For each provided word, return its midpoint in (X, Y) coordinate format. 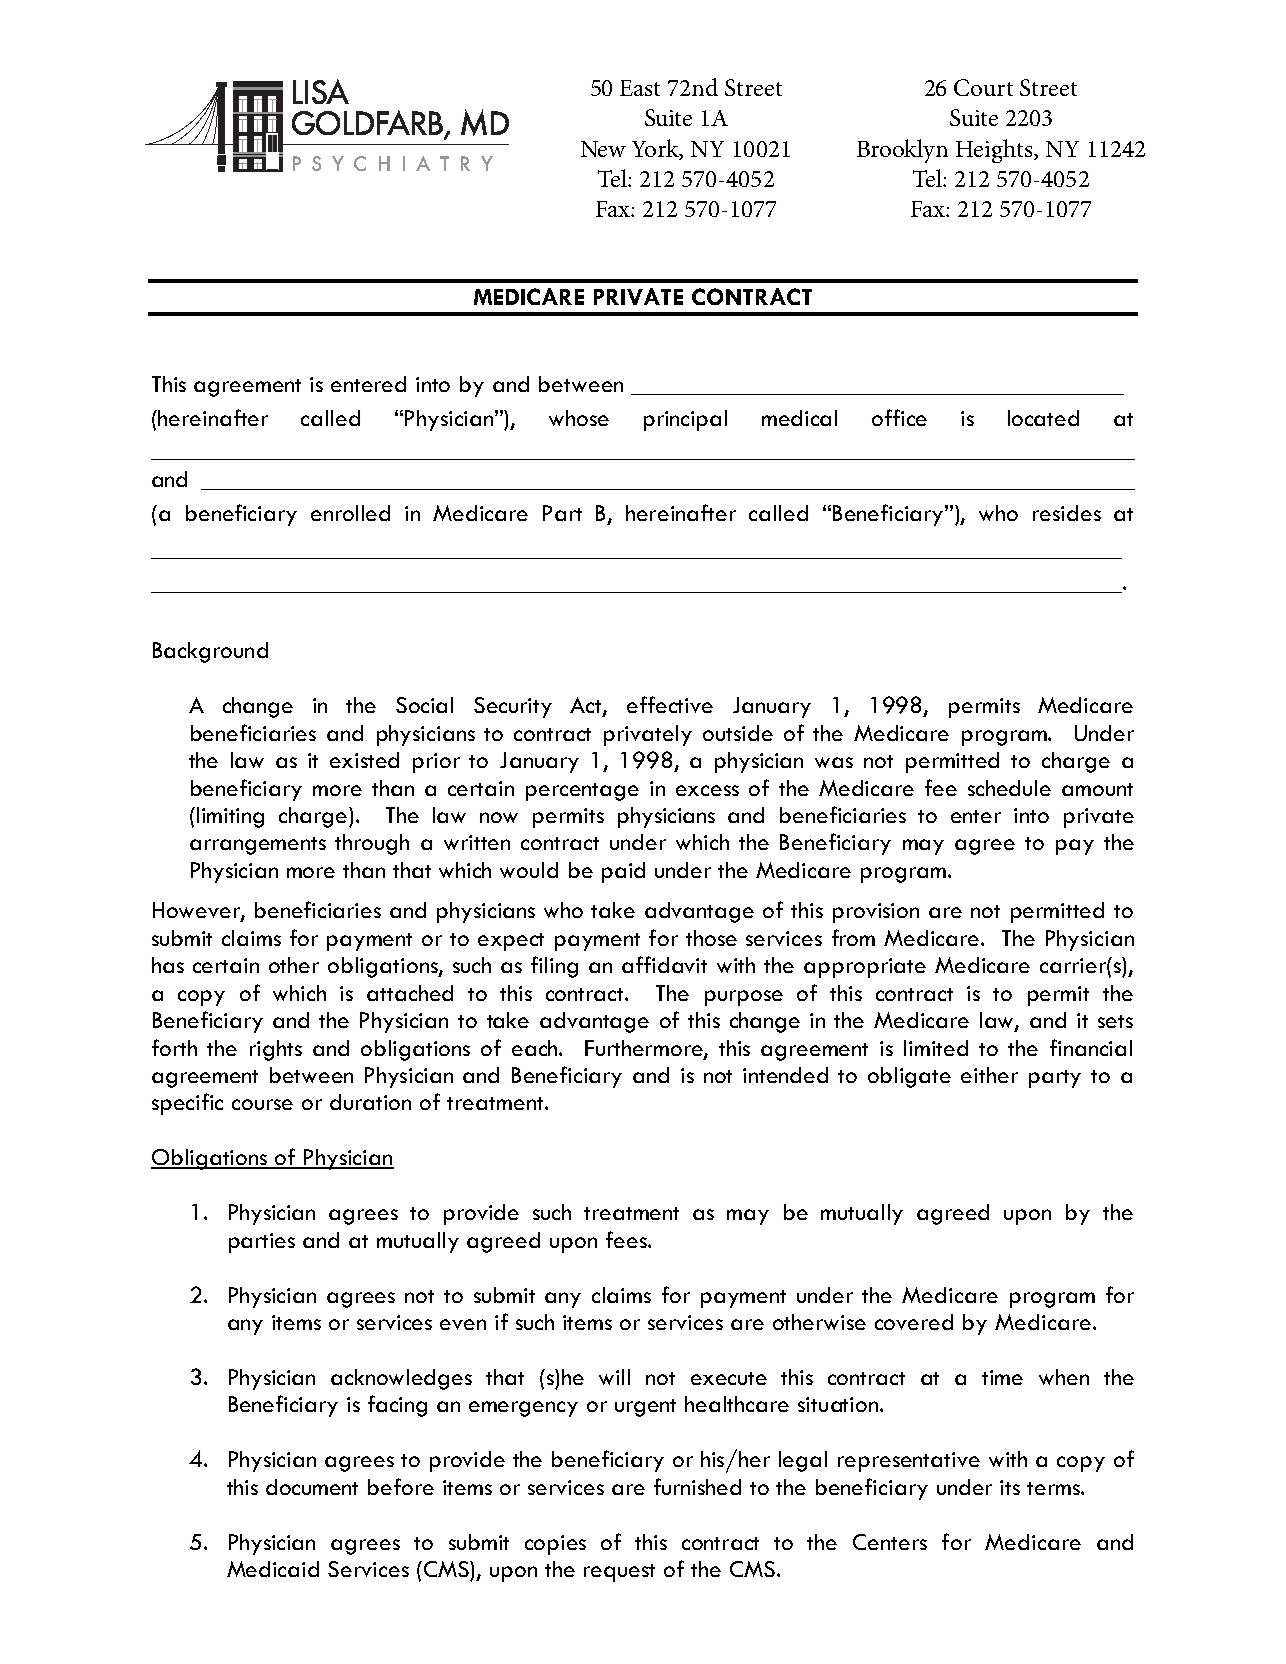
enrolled (350, 513)
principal (685, 420)
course (262, 1104)
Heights (995, 151)
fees (627, 1239)
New (603, 149)
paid (623, 872)
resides (1067, 513)
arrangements (258, 846)
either (989, 1075)
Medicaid (273, 1569)
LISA (321, 91)
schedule (1009, 788)
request (619, 1573)
